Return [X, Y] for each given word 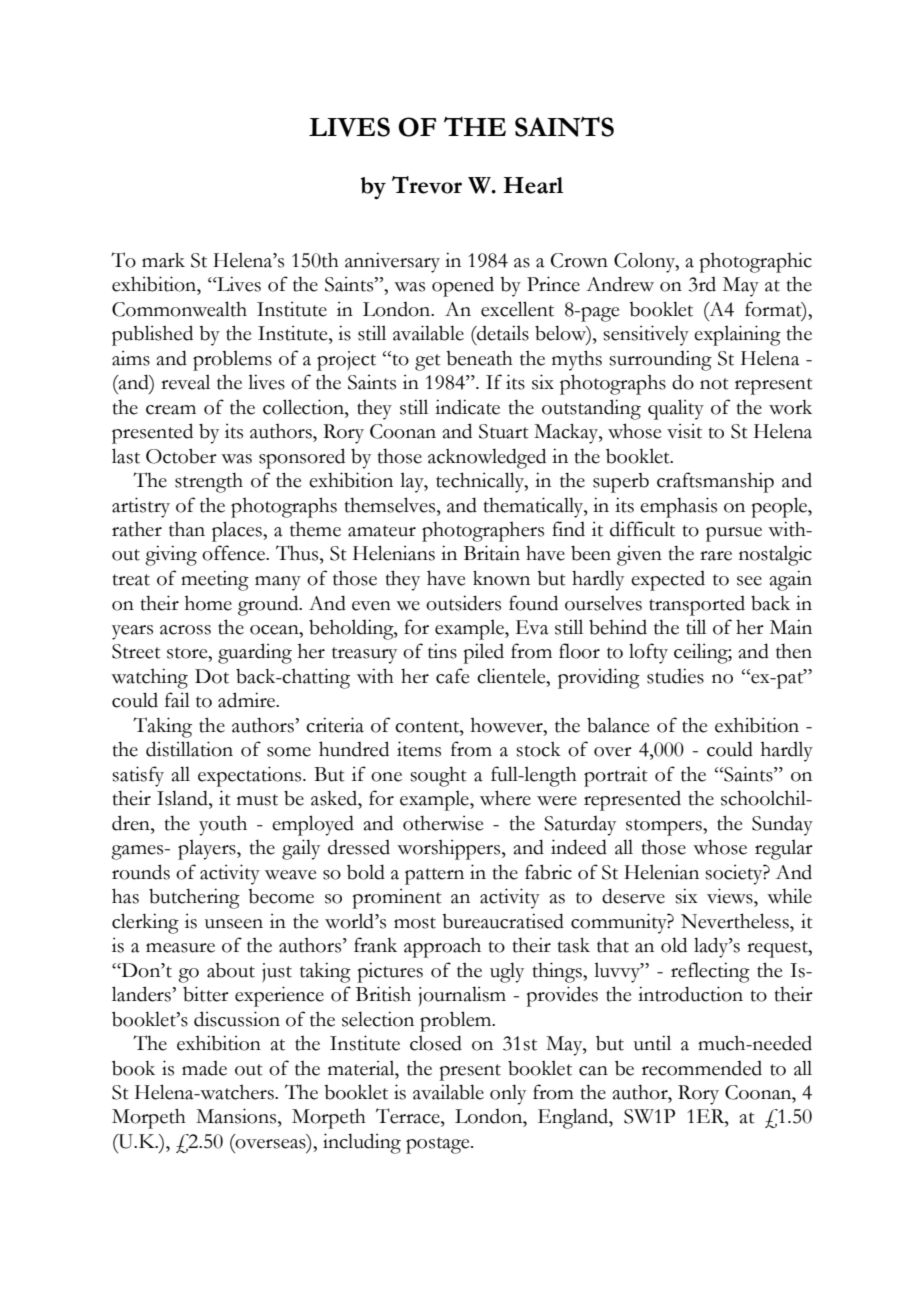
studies [675, 676]
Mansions [237, 1116]
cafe [453, 676]
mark [163, 260]
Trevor [427, 185]
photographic [755, 262]
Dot [212, 676]
